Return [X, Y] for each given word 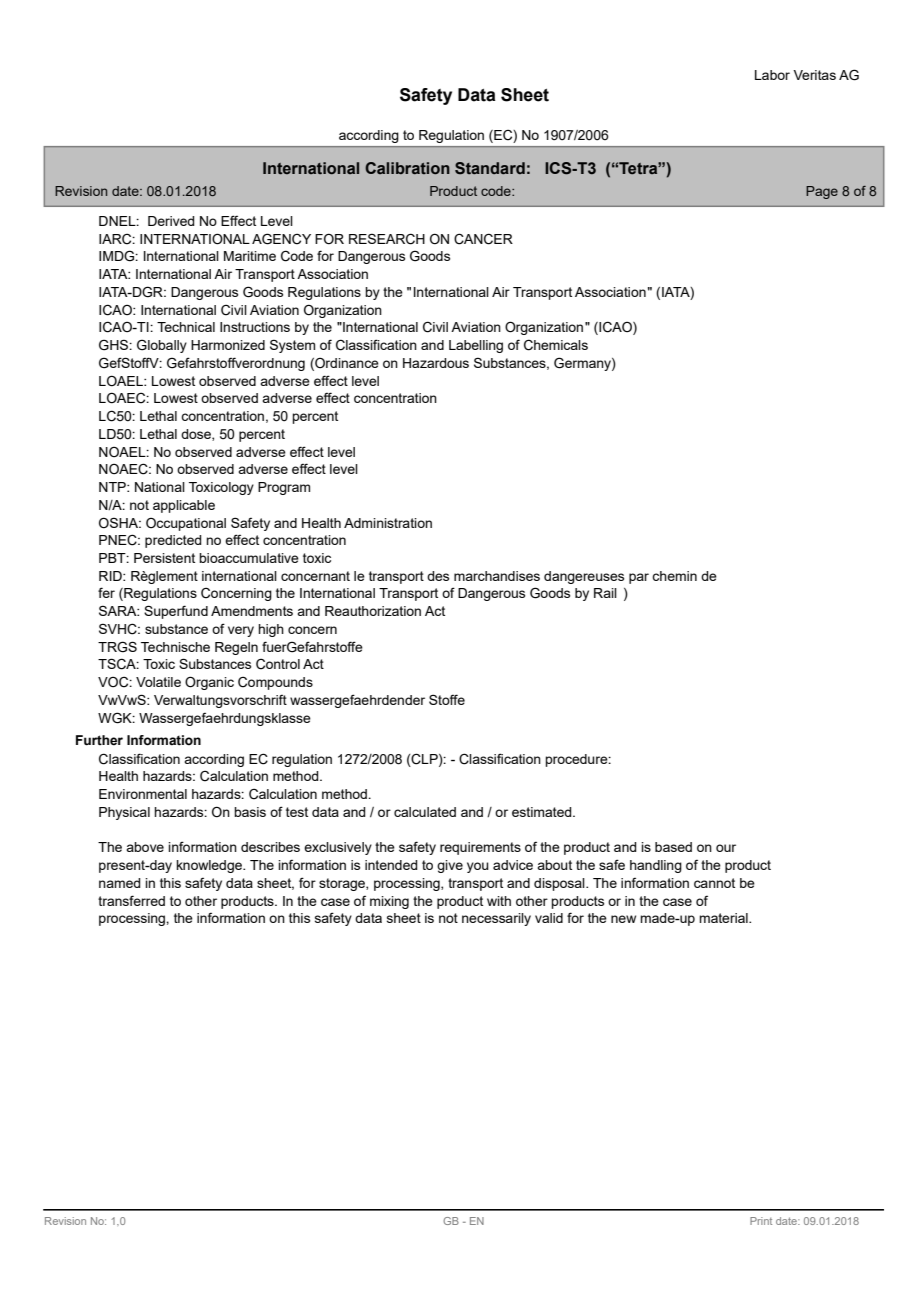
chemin [674, 576]
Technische [175, 647]
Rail [605, 593]
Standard [490, 168]
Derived [171, 221]
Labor [772, 75]
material [724, 918]
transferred [131, 900]
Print [761, 1221]
